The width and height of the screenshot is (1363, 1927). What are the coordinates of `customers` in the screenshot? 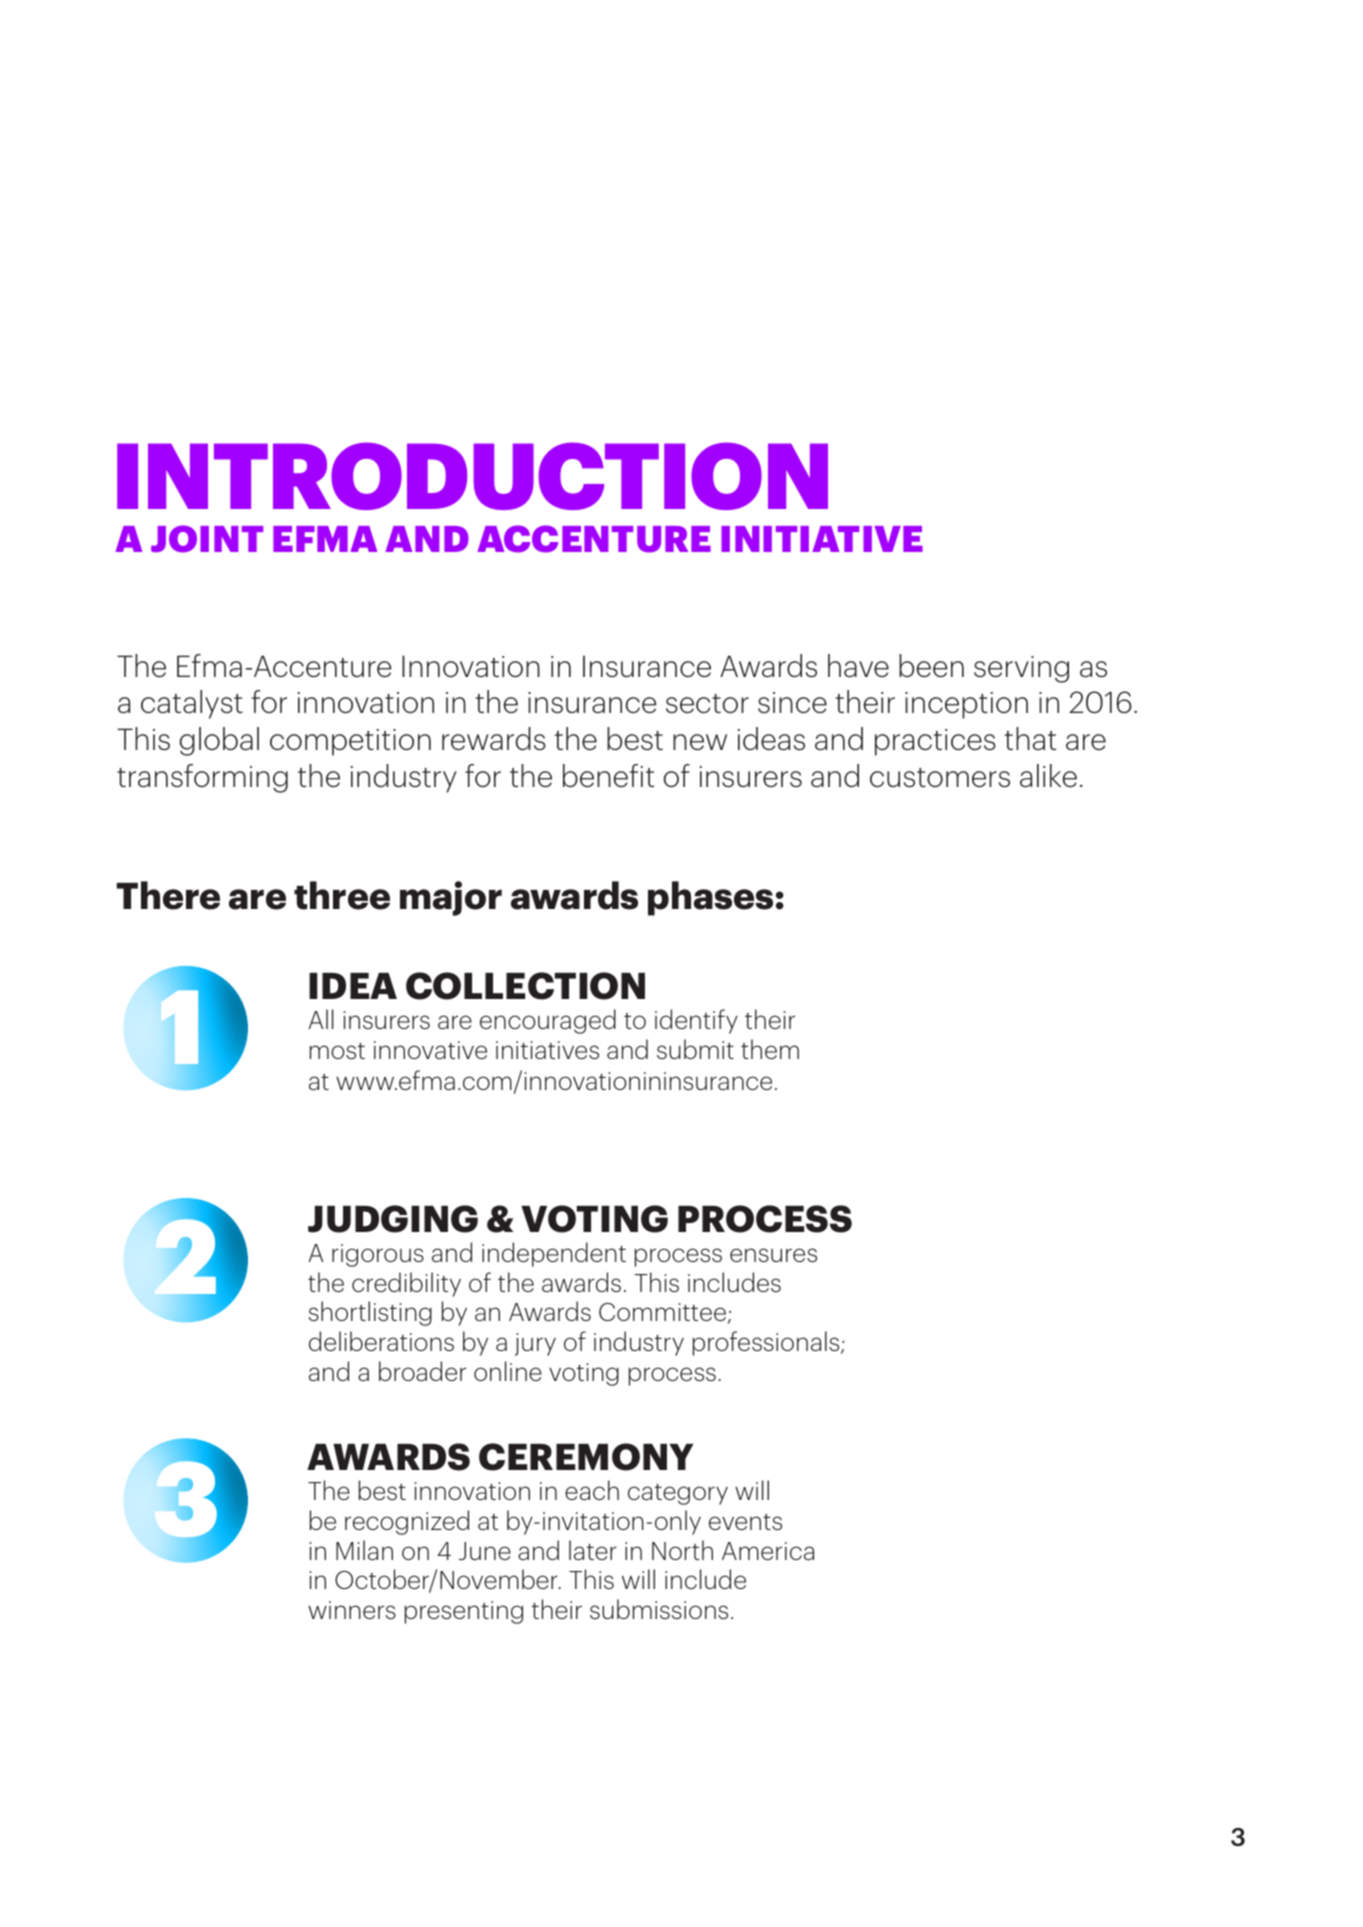 It's located at (940, 778).
